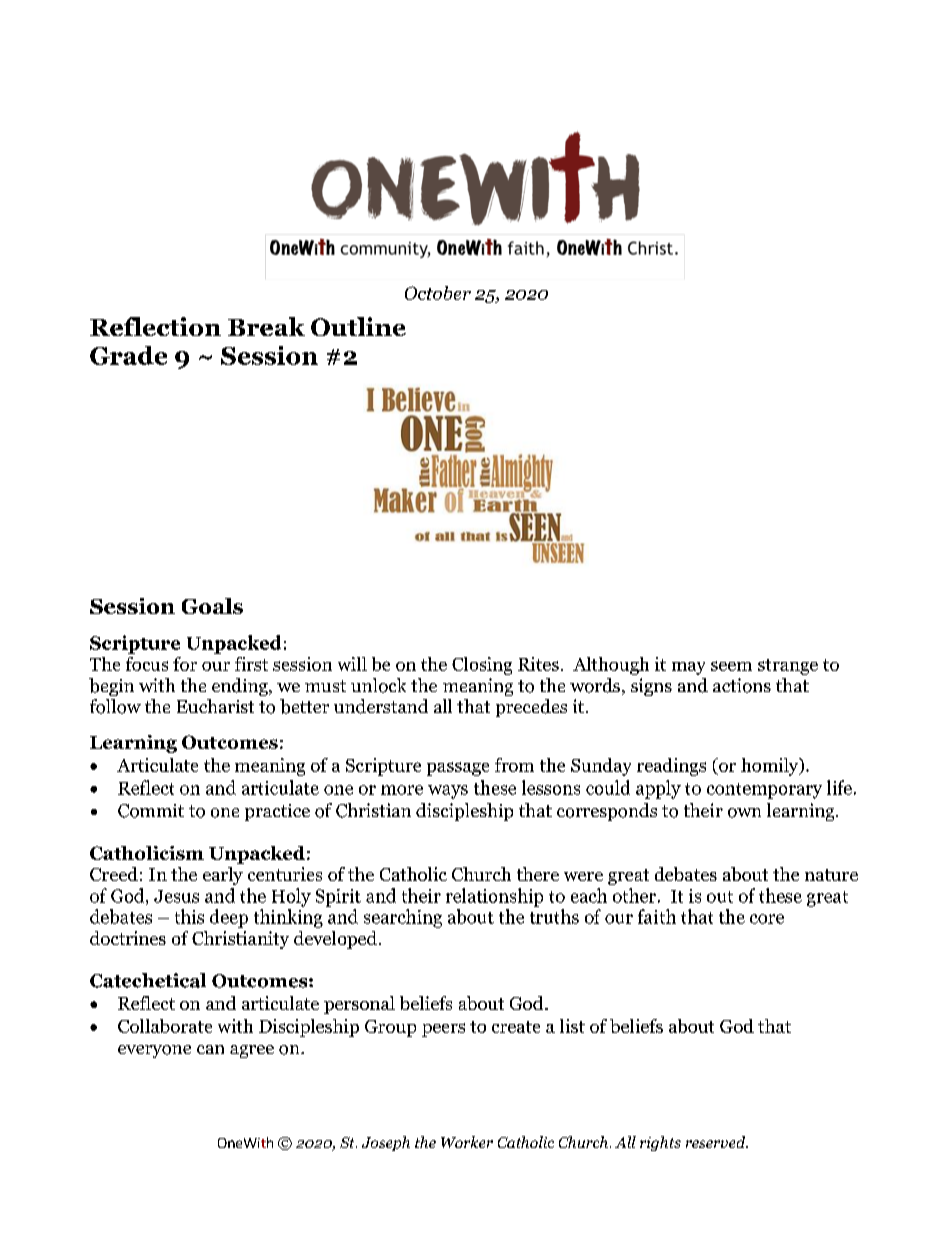  I want to click on can, so click(210, 1049).
